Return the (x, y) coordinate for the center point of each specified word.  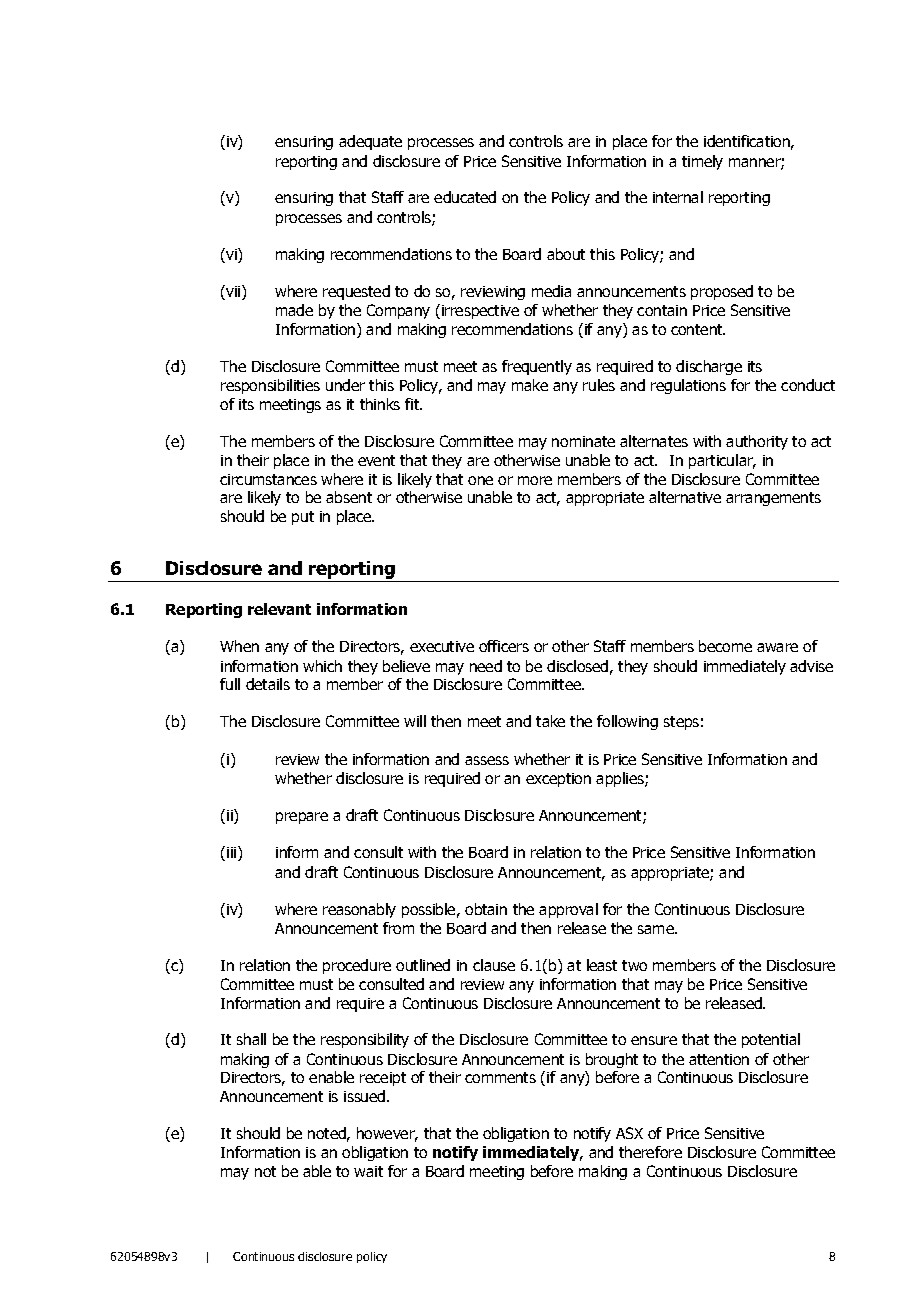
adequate (370, 142)
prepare (302, 818)
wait (368, 1171)
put (303, 518)
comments (500, 1077)
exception (558, 780)
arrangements (773, 499)
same (657, 929)
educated (465, 197)
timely (702, 162)
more (535, 480)
